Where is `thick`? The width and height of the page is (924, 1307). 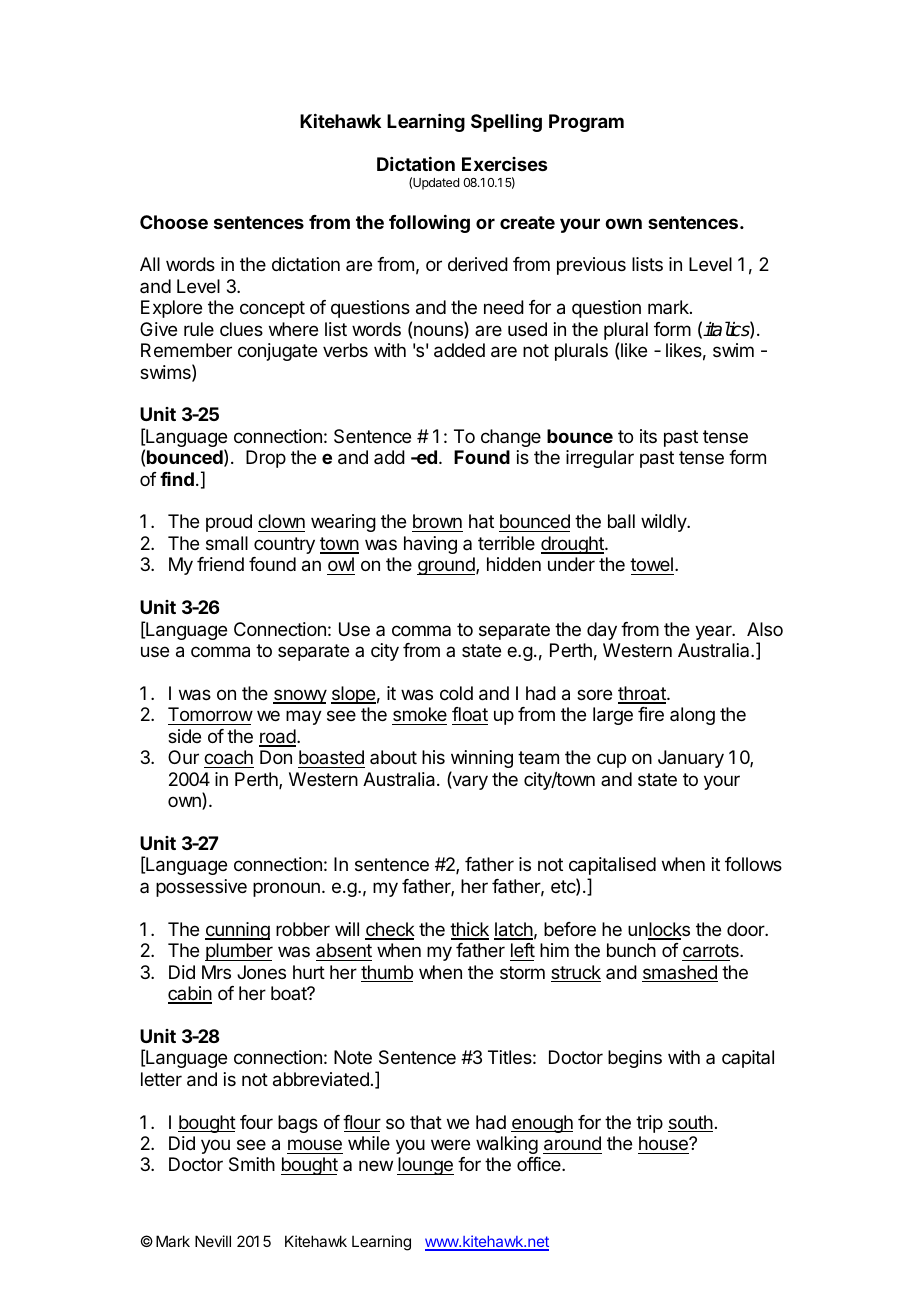
thick is located at coordinates (469, 930).
